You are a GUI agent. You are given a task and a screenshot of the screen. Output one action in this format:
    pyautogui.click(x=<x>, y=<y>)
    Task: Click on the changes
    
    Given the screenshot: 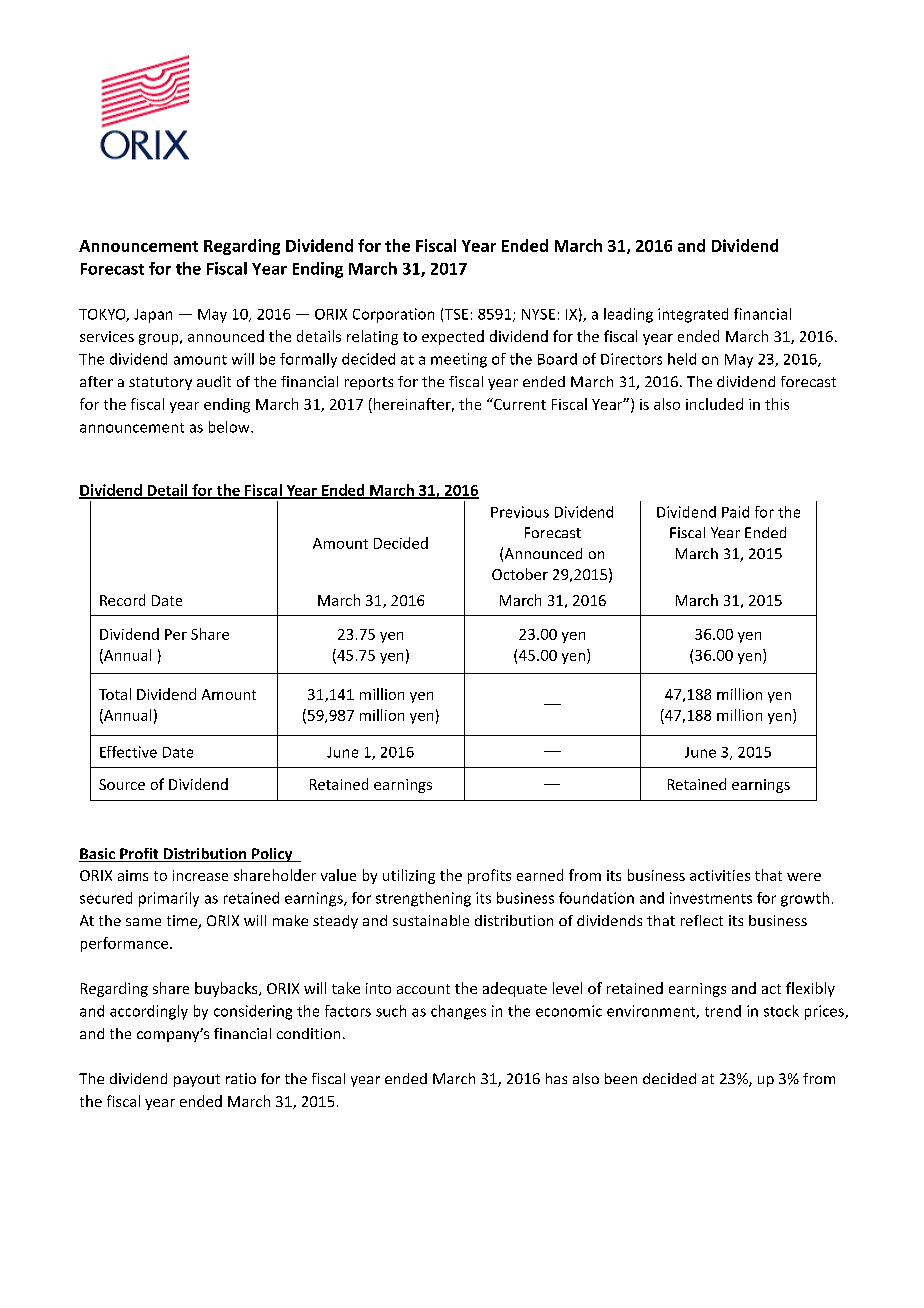 What is the action you would take?
    pyautogui.click(x=458, y=1012)
